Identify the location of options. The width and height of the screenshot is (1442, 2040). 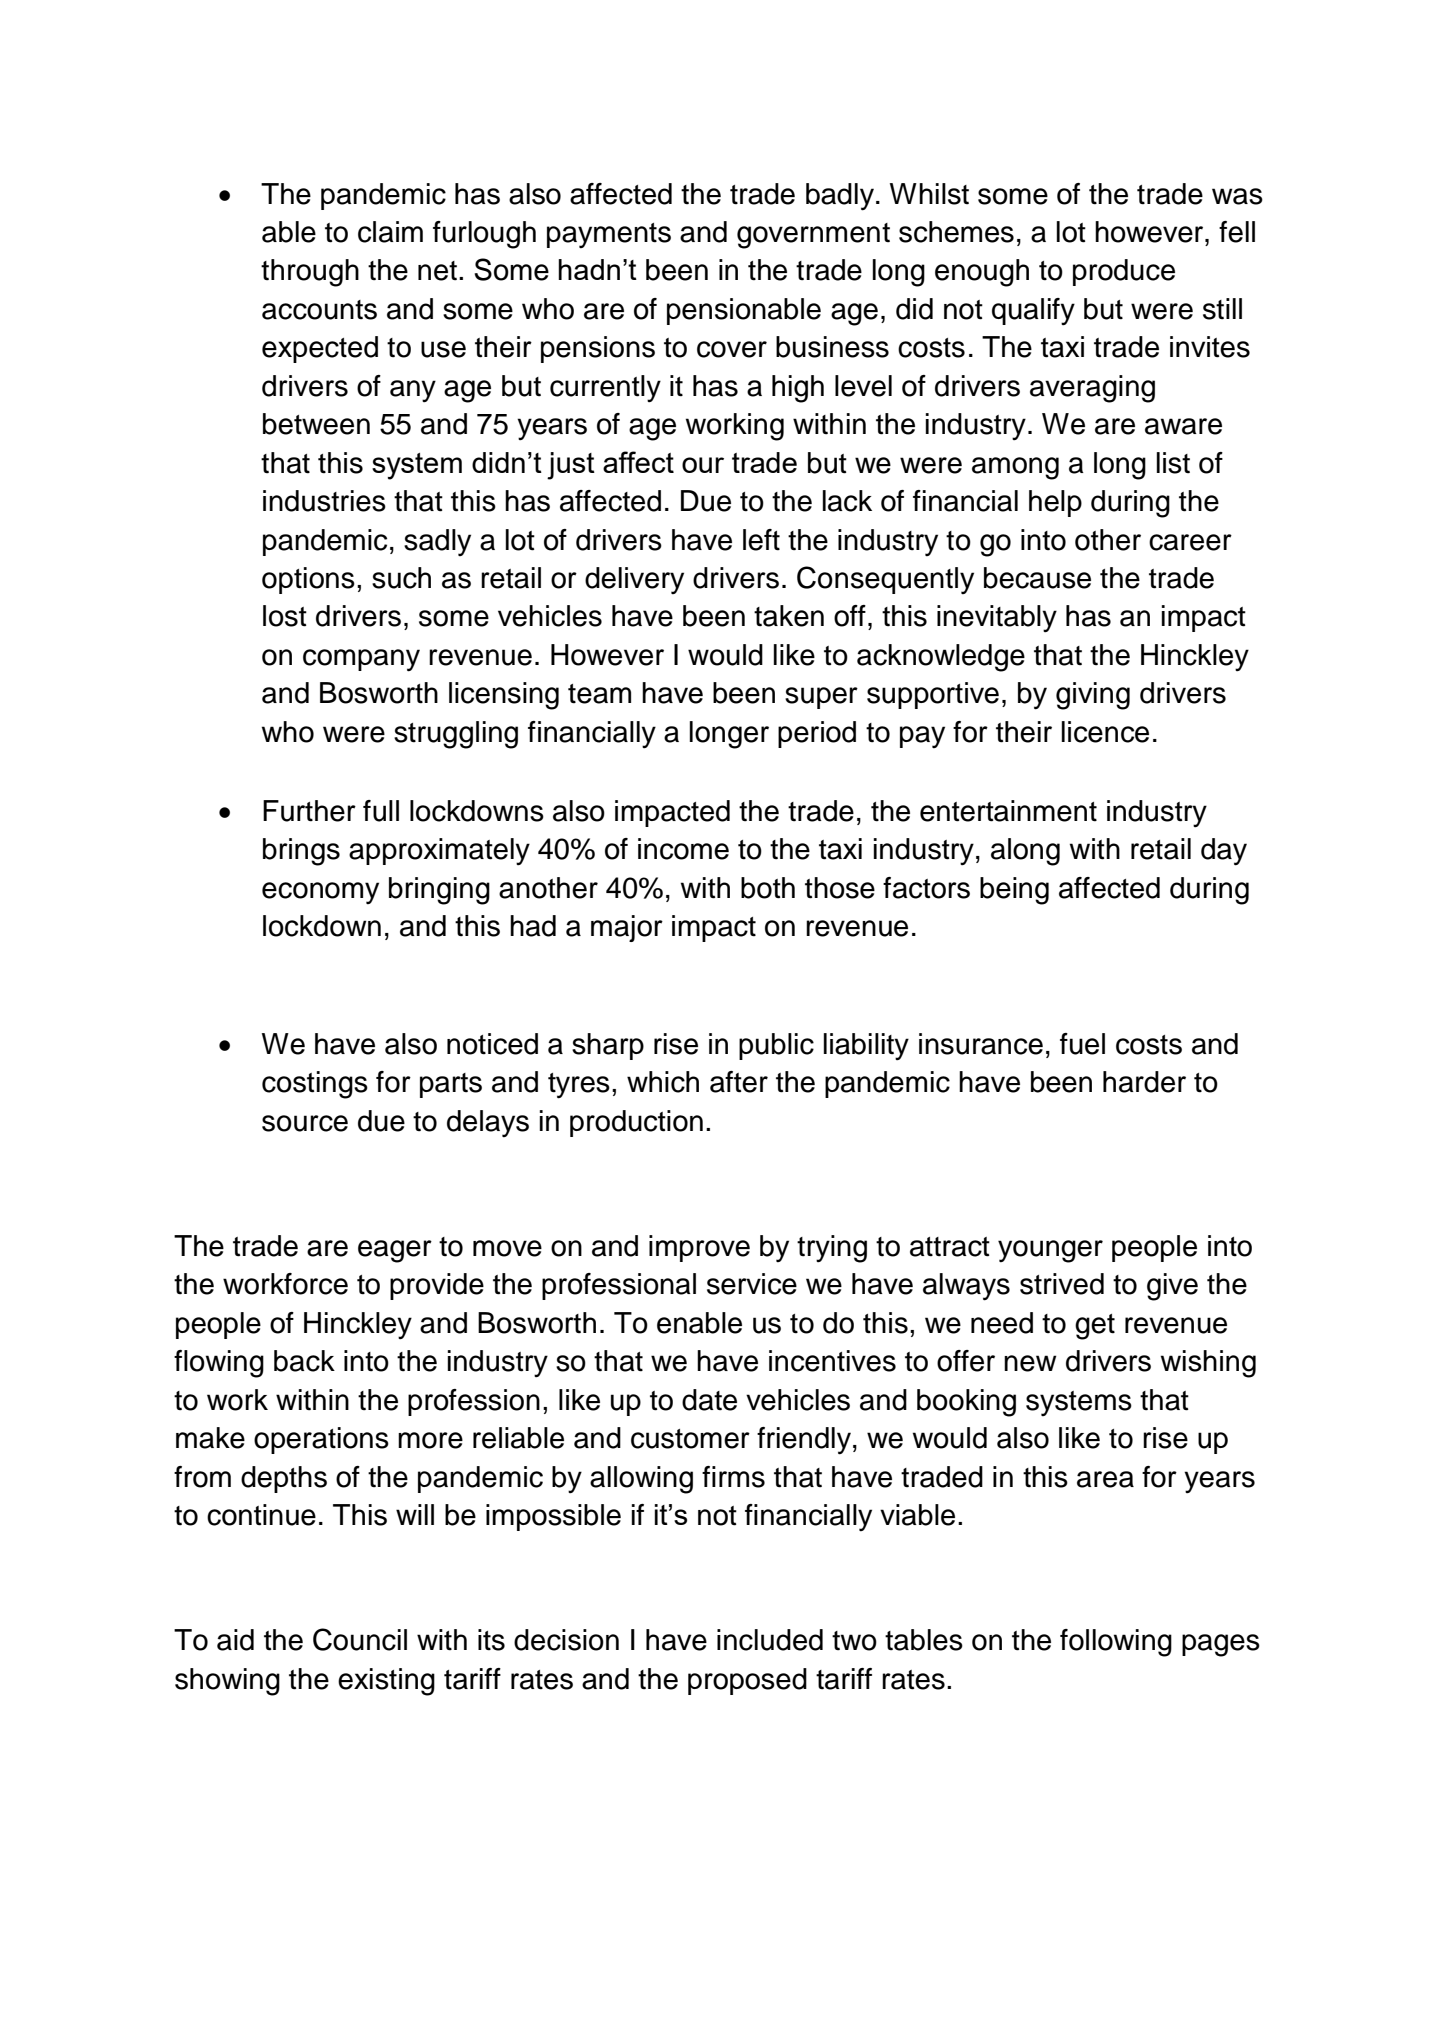
(308, 580).
